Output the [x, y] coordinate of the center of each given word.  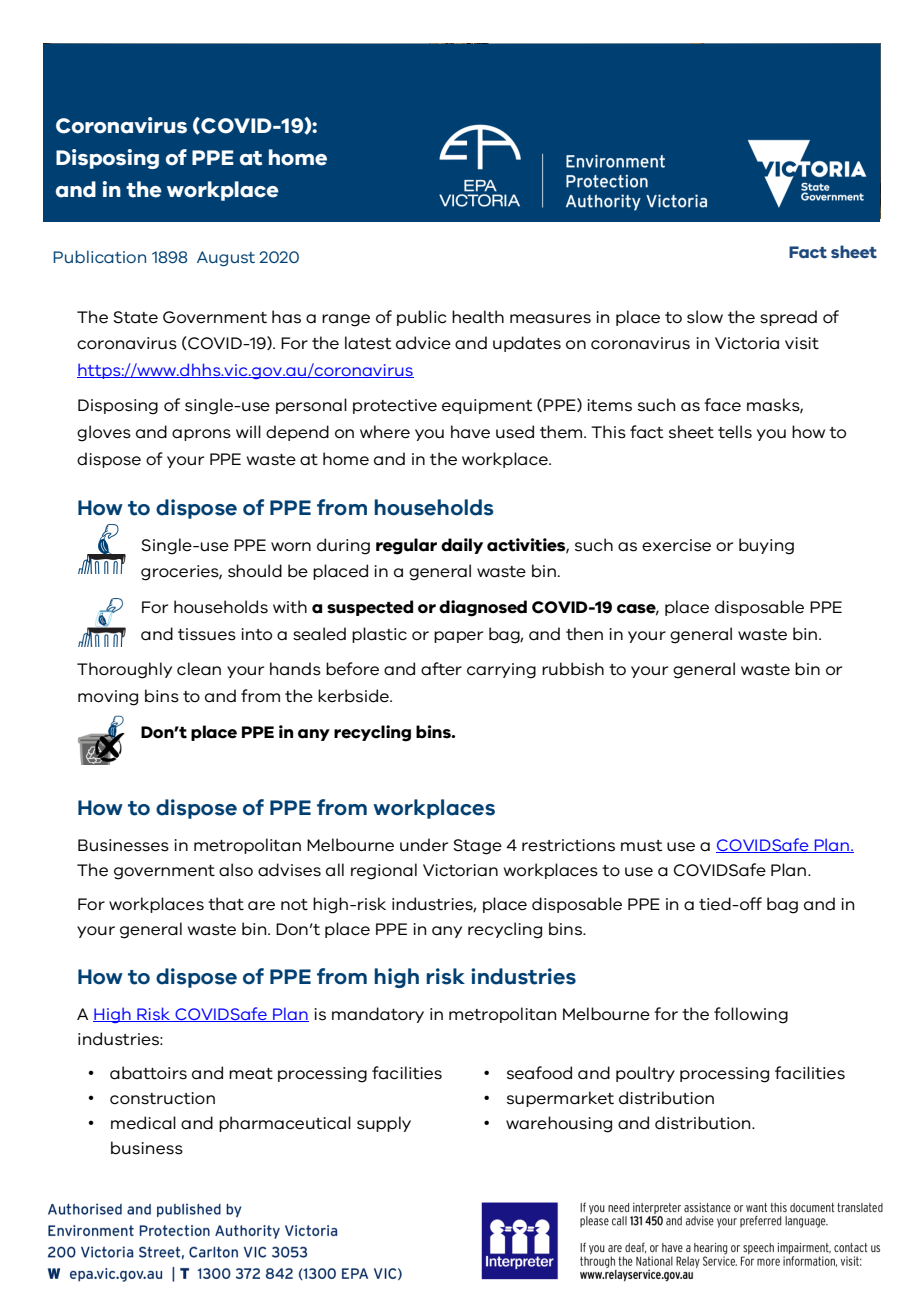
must [641, 846]
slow [705, 317]
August [226, 259]
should [255, 571]
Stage [477, 847]
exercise [676, 545]
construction [162, 1098]
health [478, 317]
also [236, 870]
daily [462, 546]
